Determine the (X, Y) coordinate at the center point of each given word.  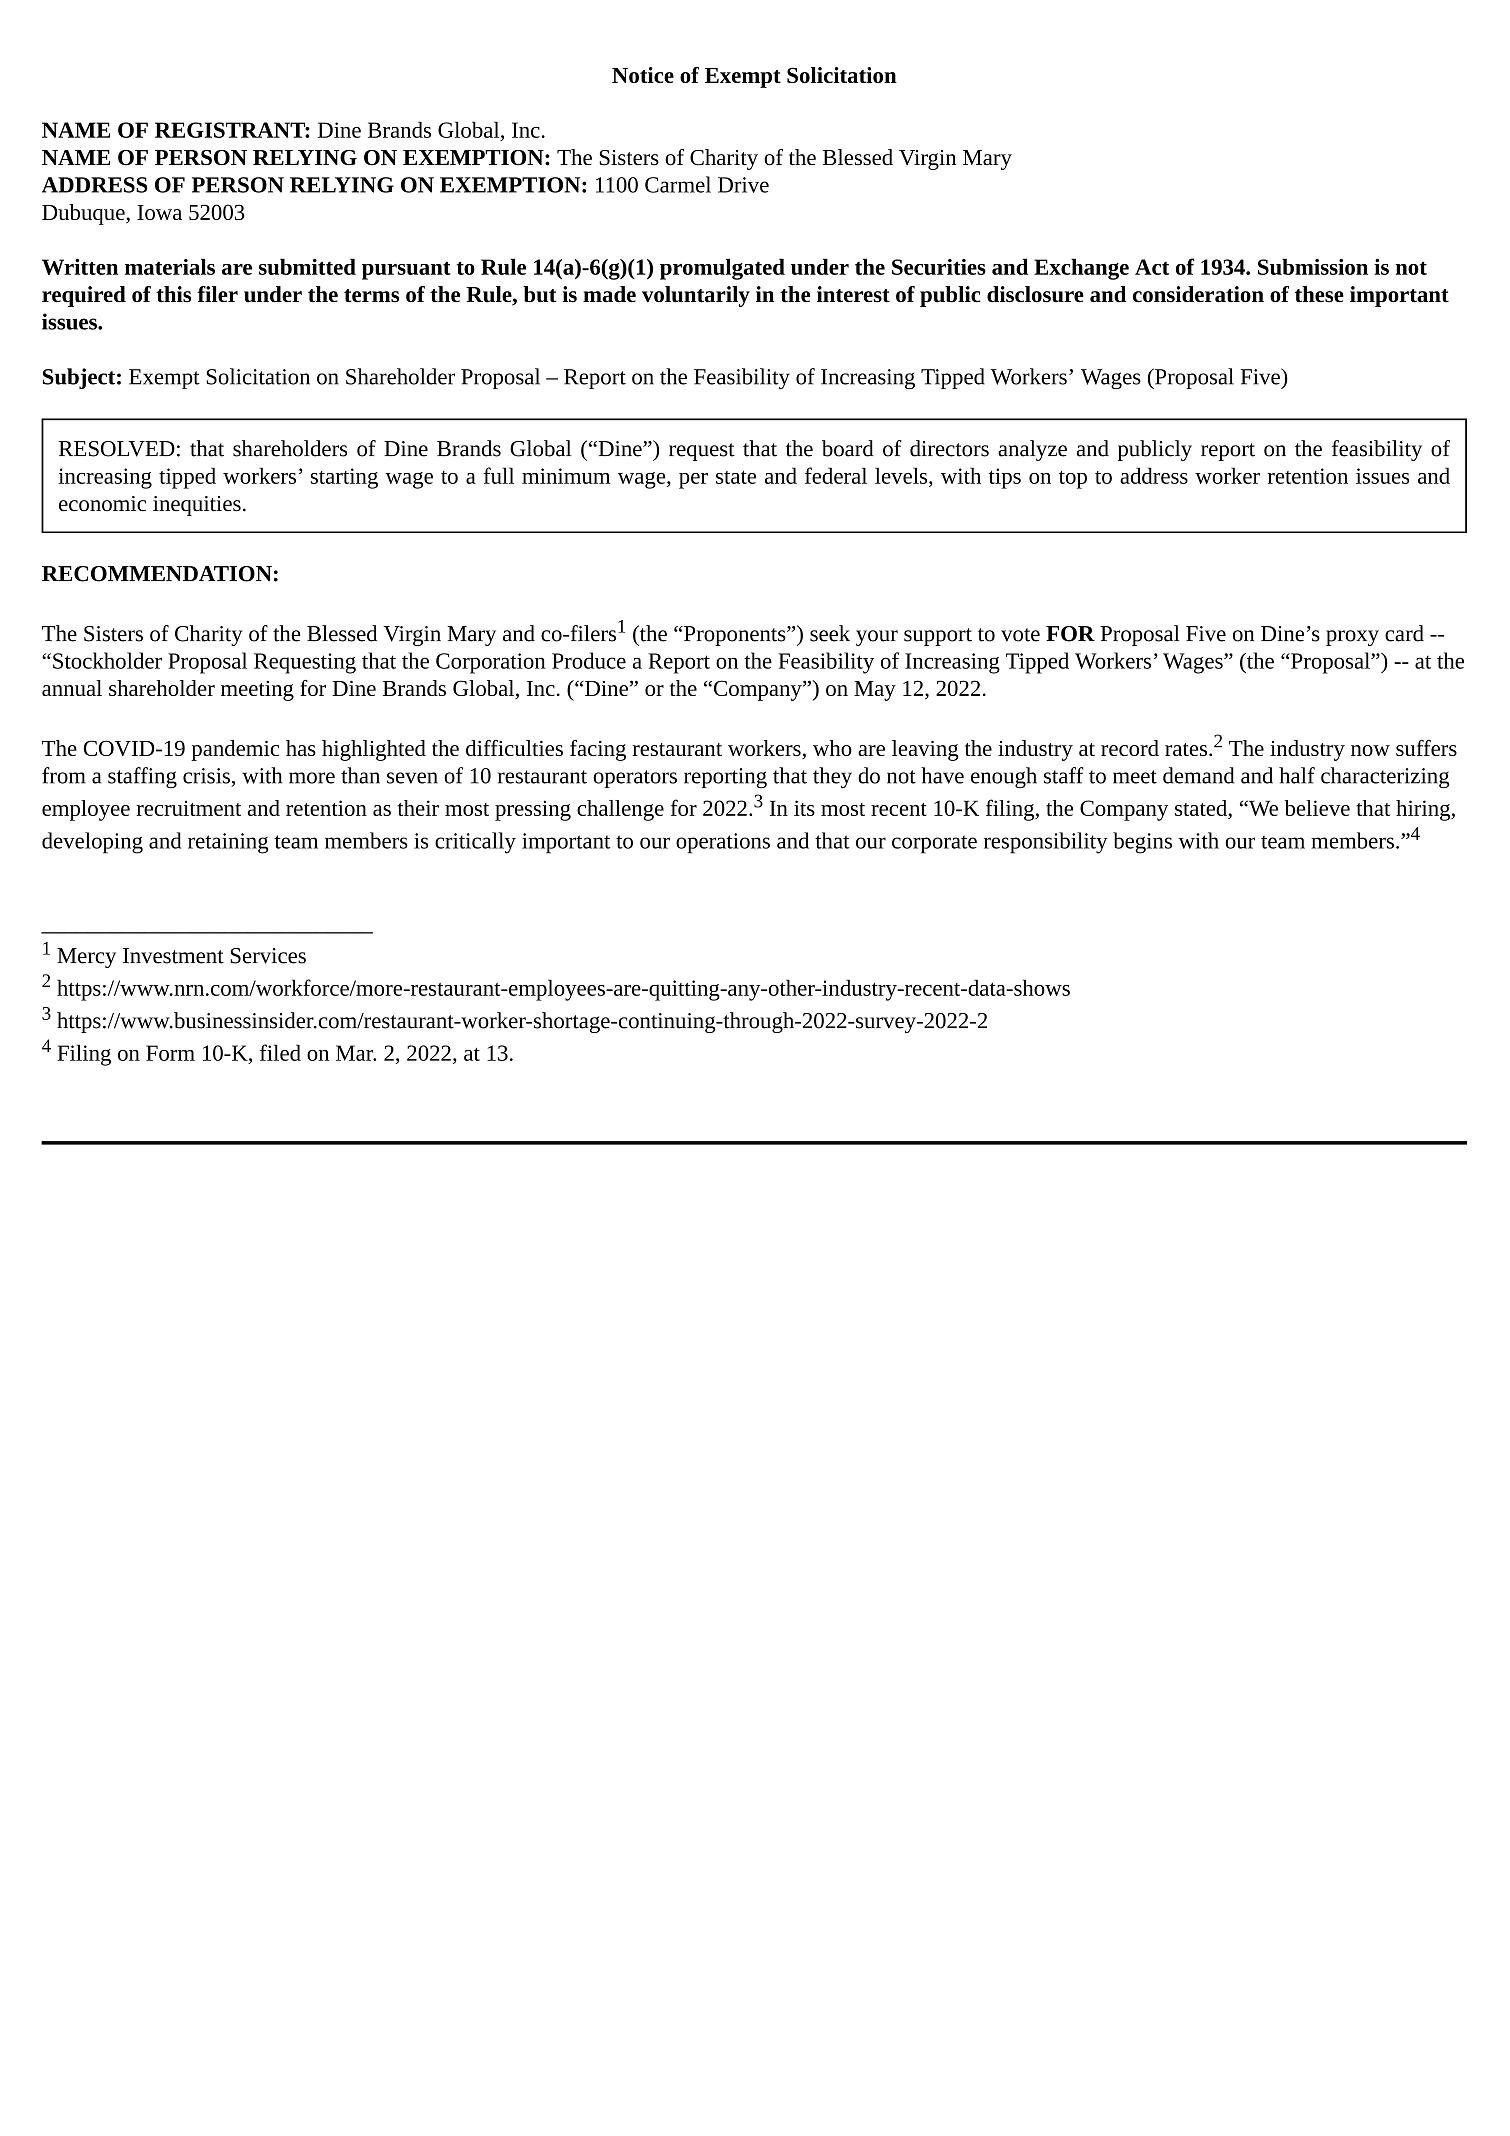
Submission (1313, 266)
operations (723, 843)
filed (280, 1052)
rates (1186, 749)
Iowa (159, 212)
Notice (643, 75)
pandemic (235, 750)
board (848, 448)
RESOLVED (117, 449)
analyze (1032, 450)
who (832, 748)
